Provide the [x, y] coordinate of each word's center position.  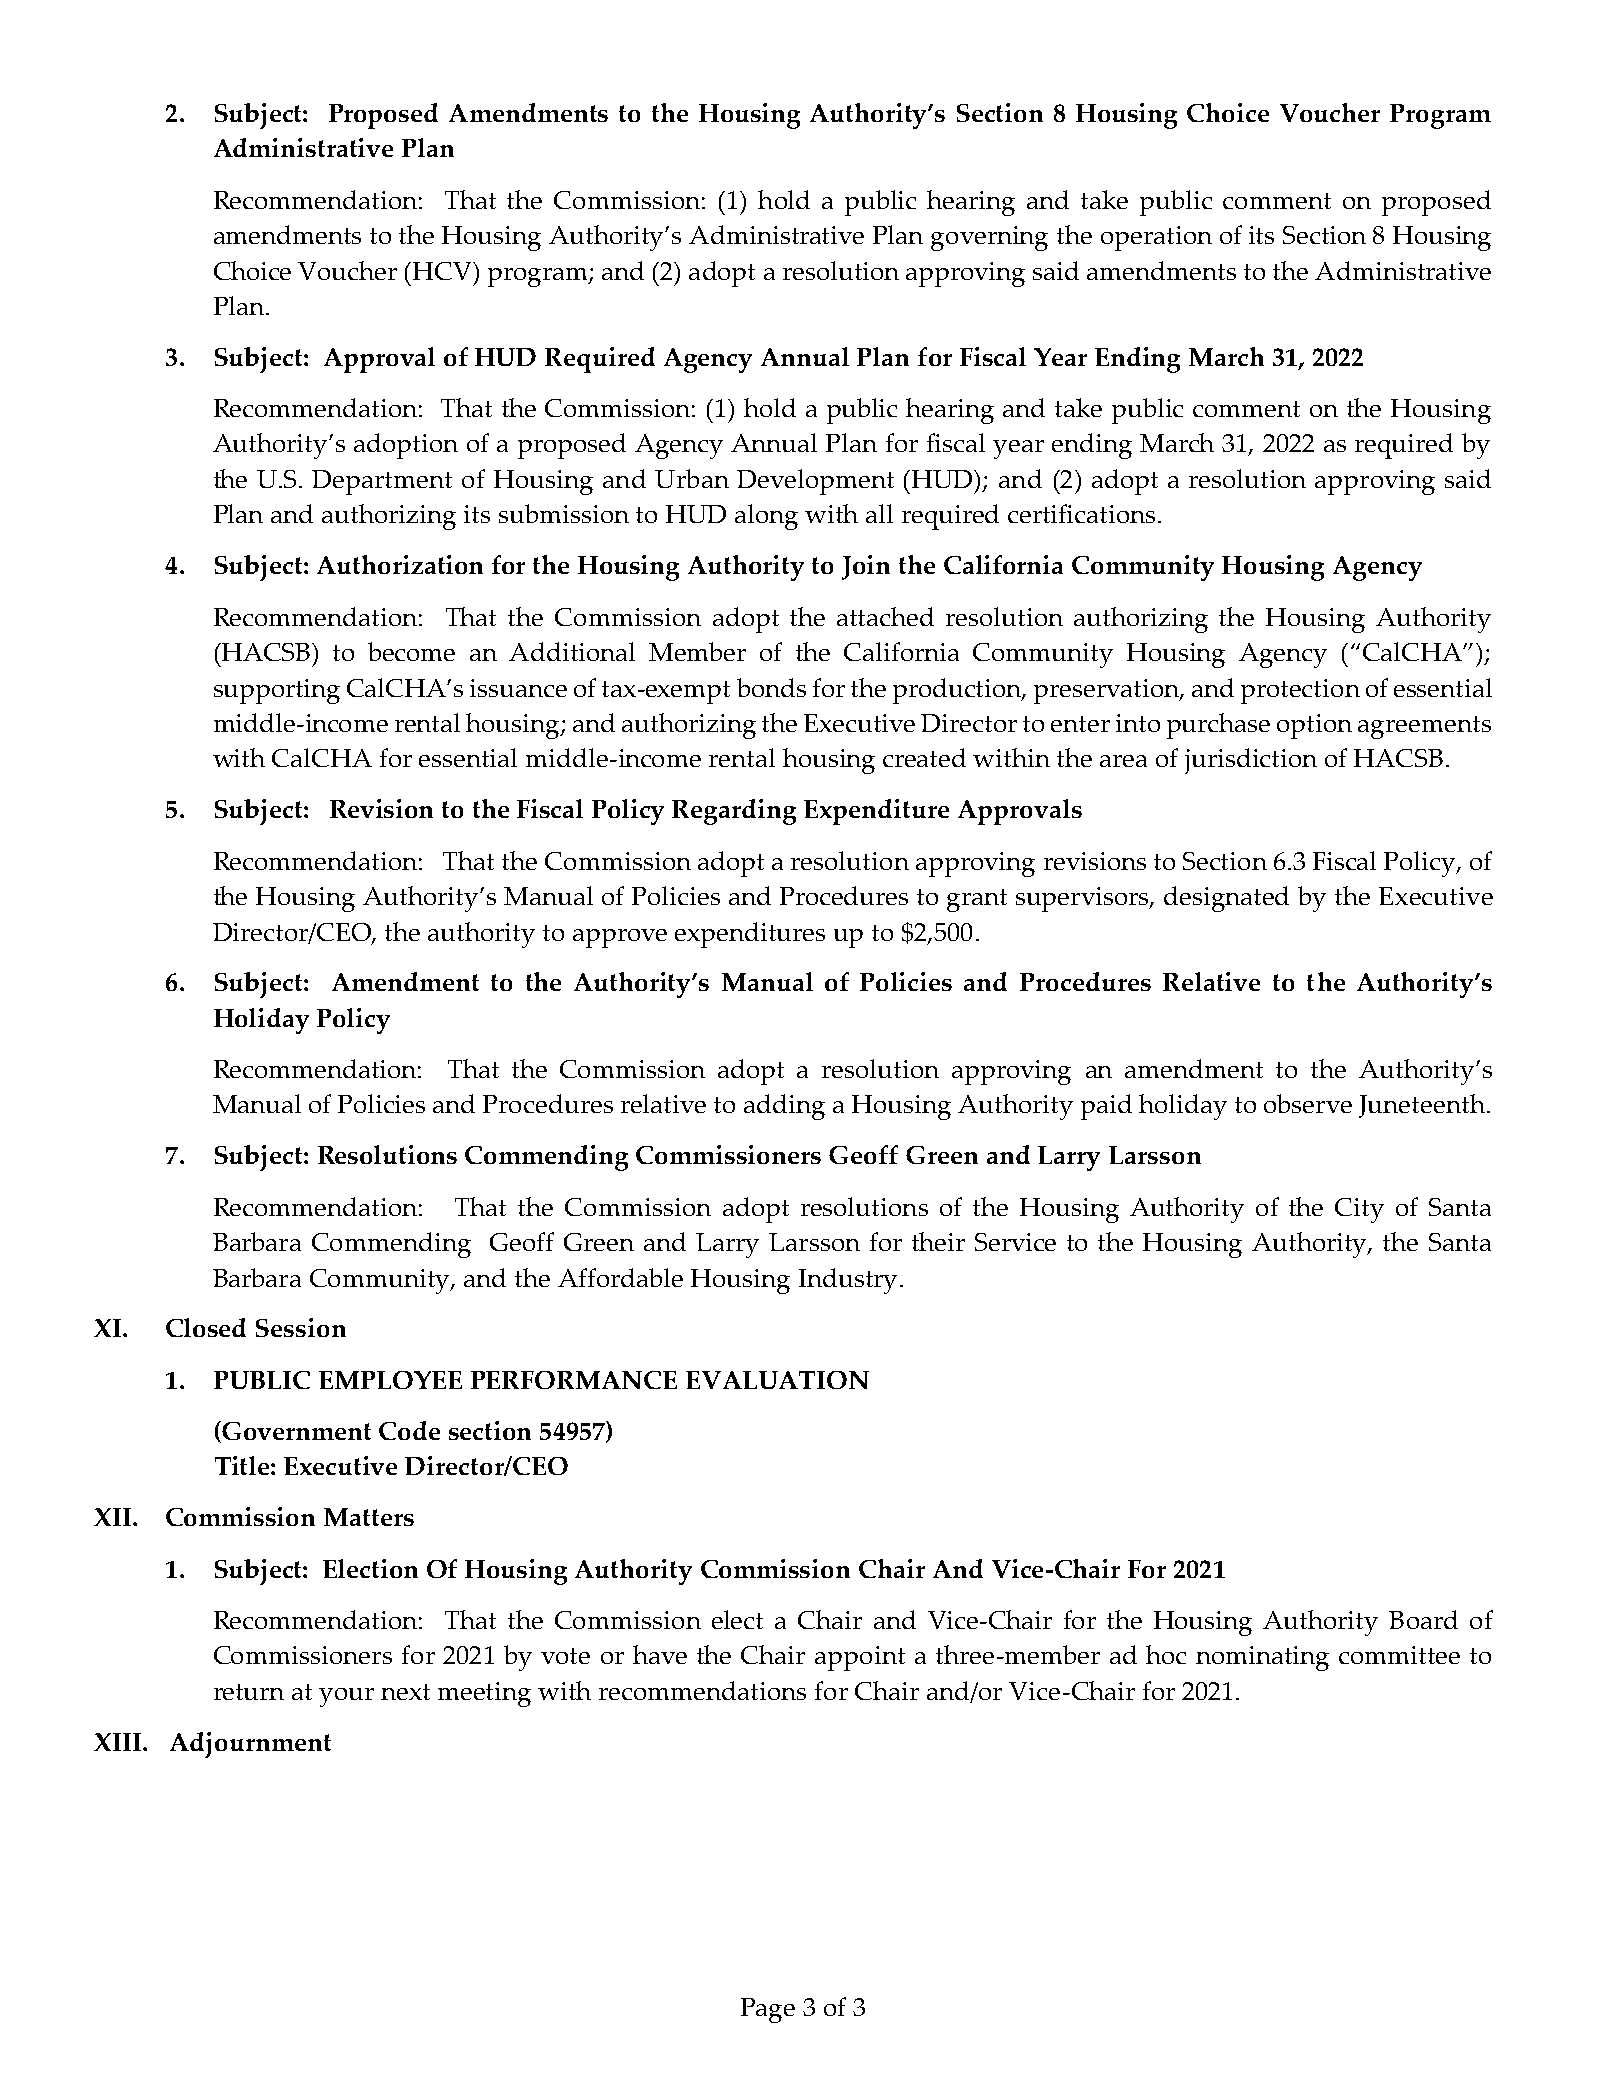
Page [768, 2010]
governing [989, 238]
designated [1226, 899]
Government [295, 1432]
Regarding [734, 812]
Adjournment [250, 1745]
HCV [443, 271]
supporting [277, 691]
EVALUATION [777, 1380]
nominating [1262, 1658]
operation [1156, 238]
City [1359, 1210]
